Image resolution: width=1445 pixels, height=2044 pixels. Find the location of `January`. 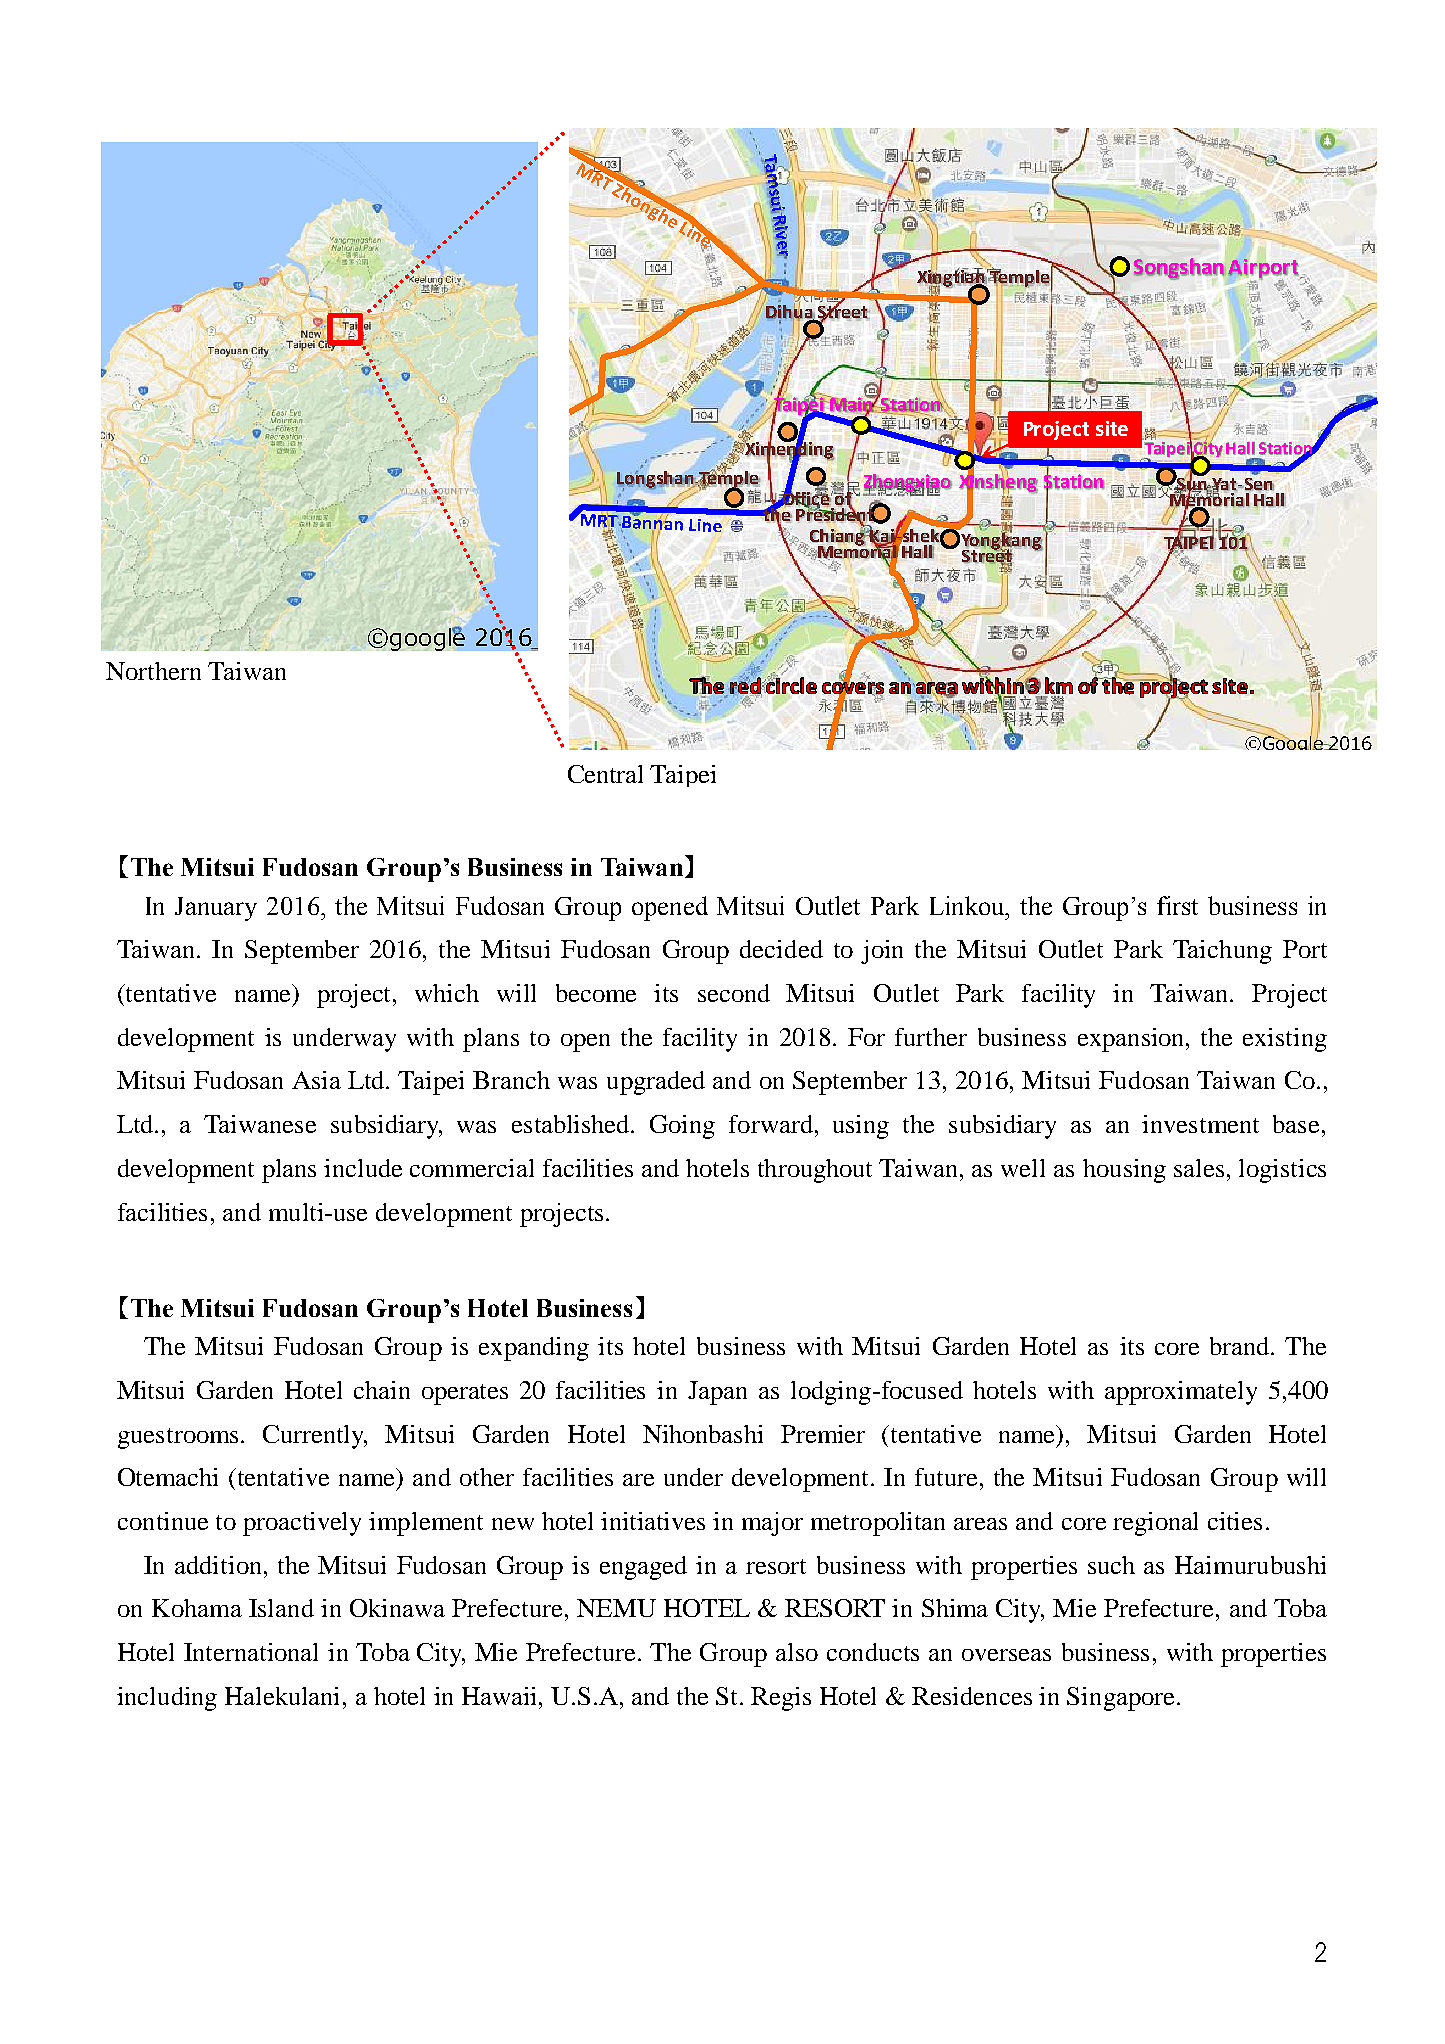

January is located at coordinates (216, 909).
